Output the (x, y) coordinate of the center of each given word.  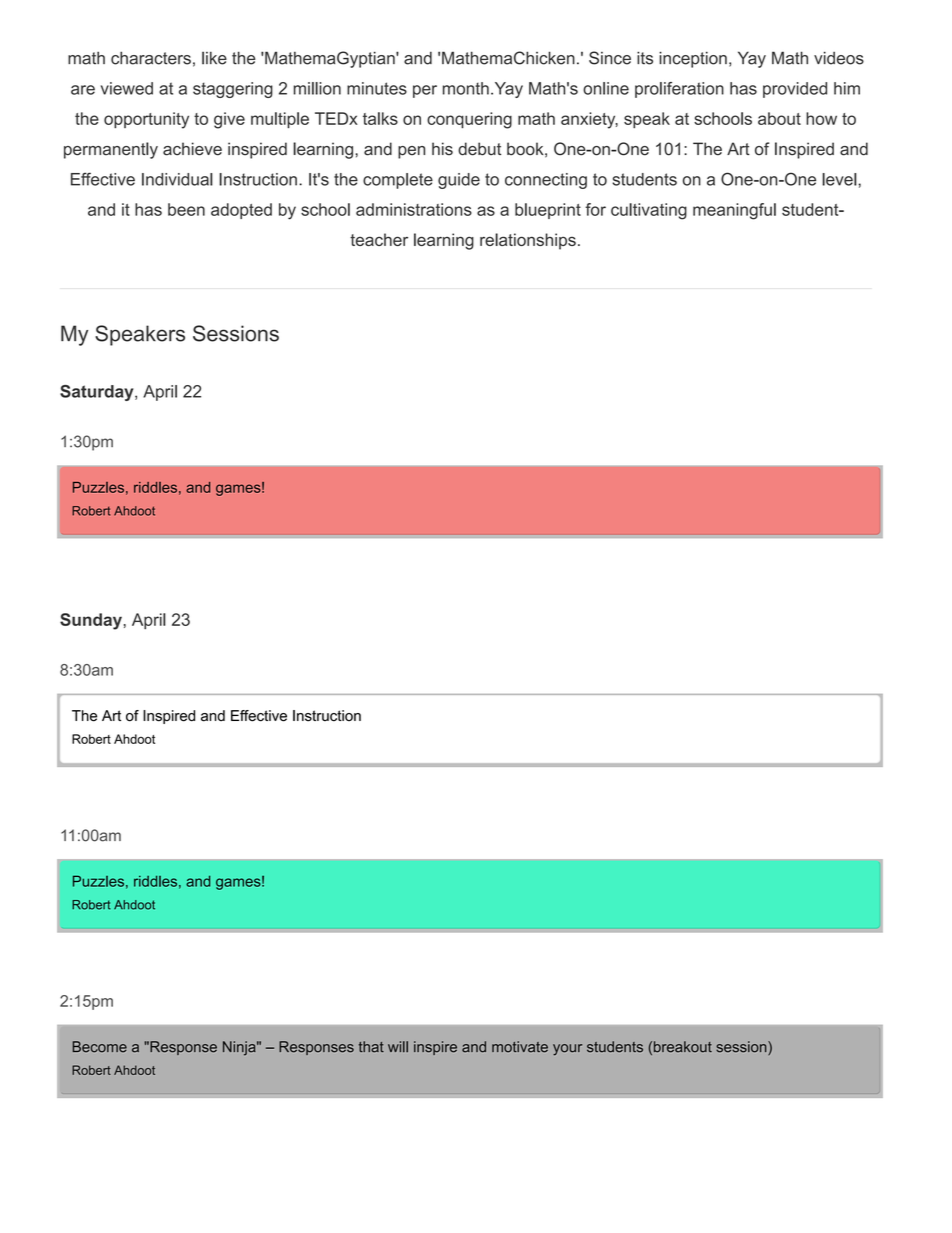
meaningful (734, 211)
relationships (528, 241)
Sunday (91, 621)
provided (795, 90)
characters (151, 58)
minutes (377, 88)
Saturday (98, 393)
